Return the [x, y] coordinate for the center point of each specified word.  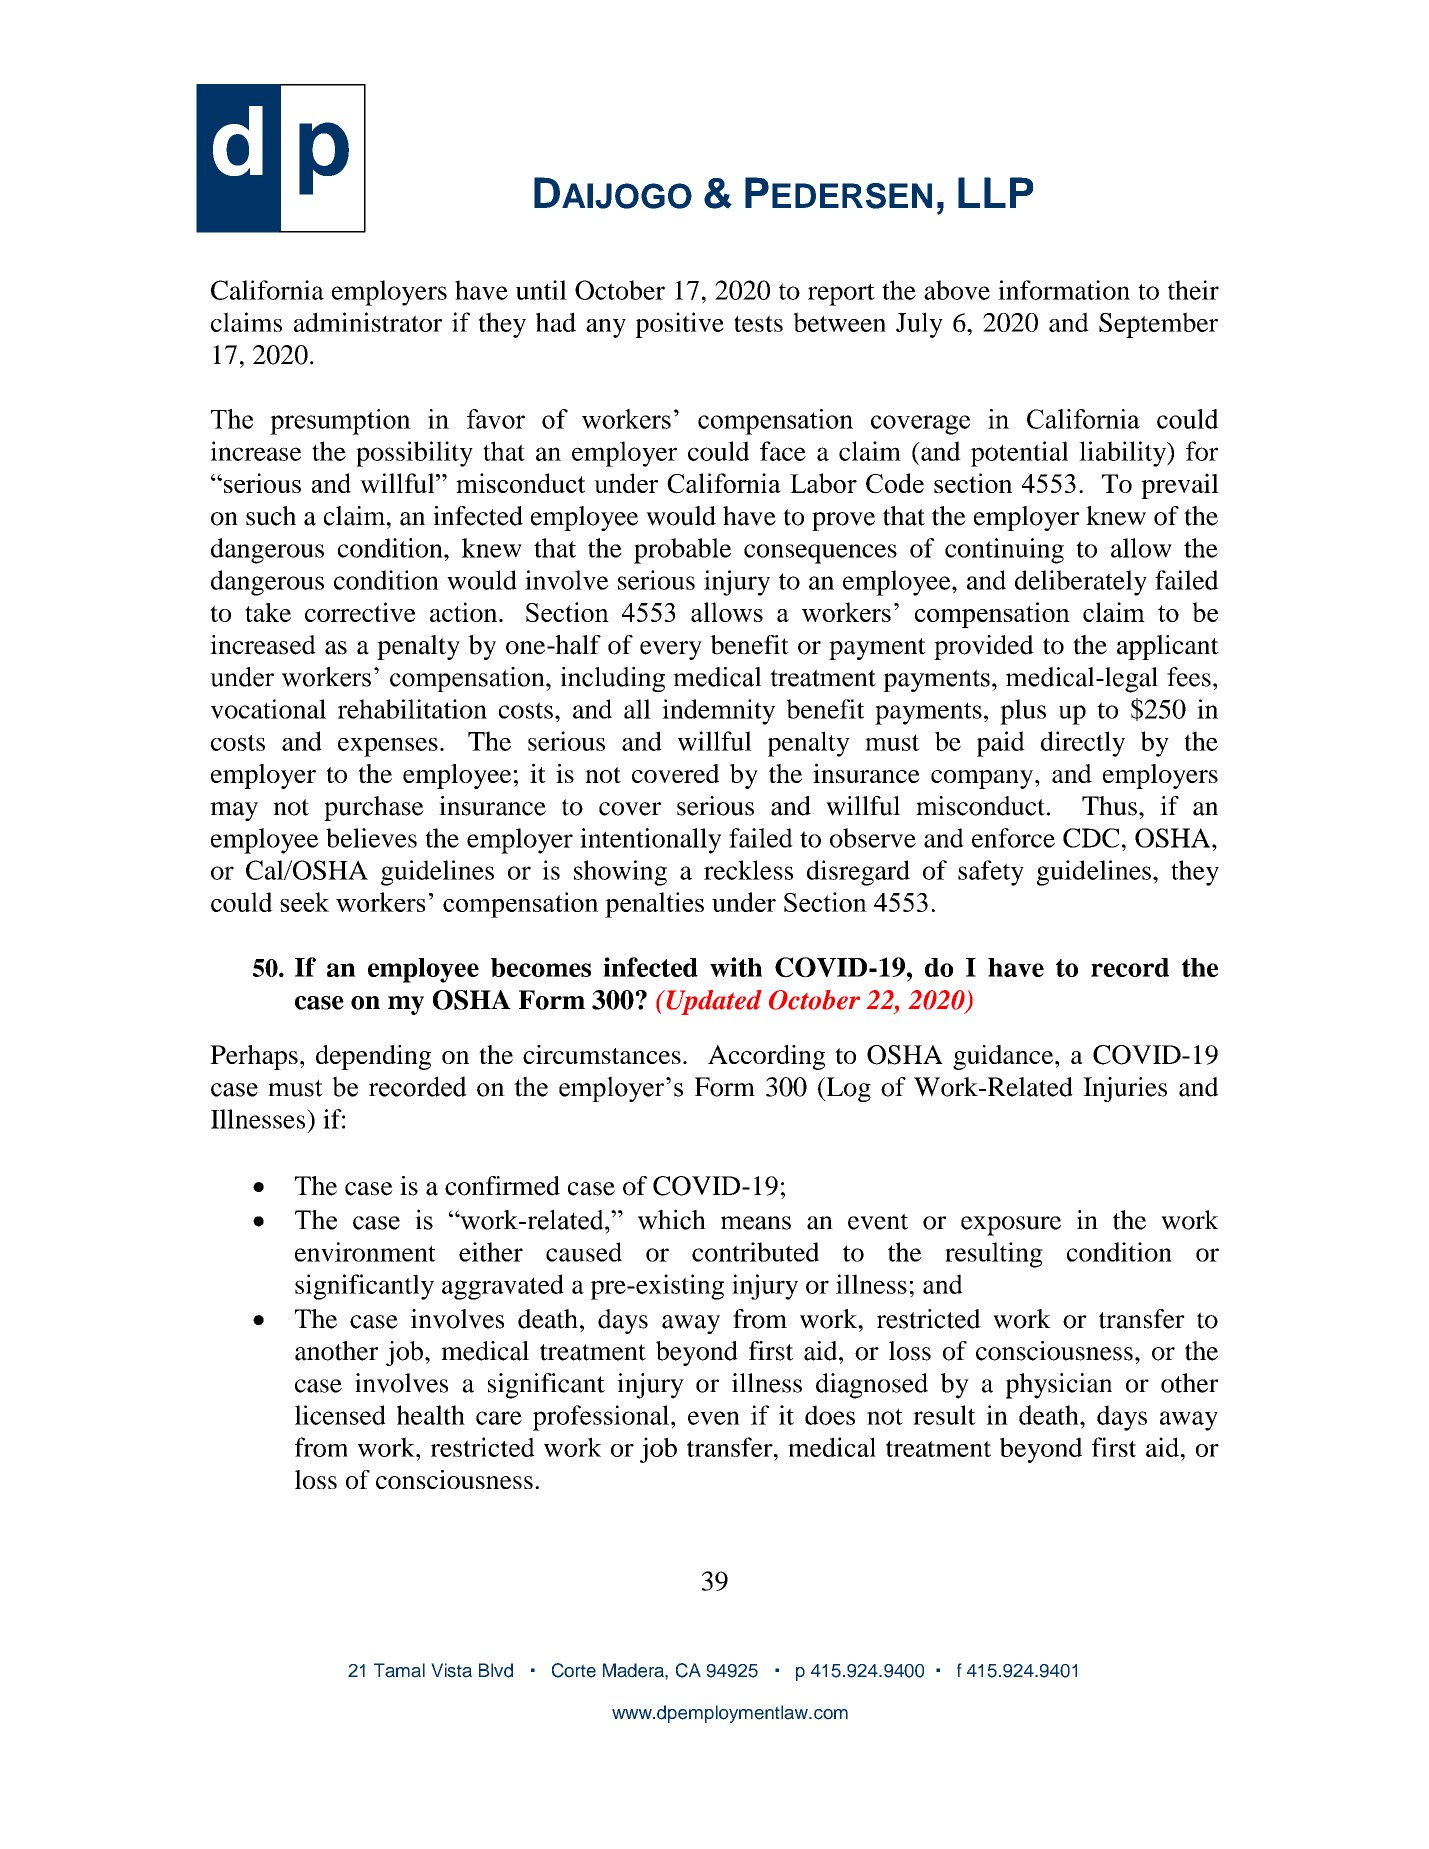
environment [365, 1252]
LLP [996, 192]
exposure [1011, 1226]
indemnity [718, 712]
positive [680, 325]
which [672, 1219]
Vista [451, 1670]
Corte [574, 1670]
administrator [368, 322]
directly [1083, 744]
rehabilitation [412, 709]
